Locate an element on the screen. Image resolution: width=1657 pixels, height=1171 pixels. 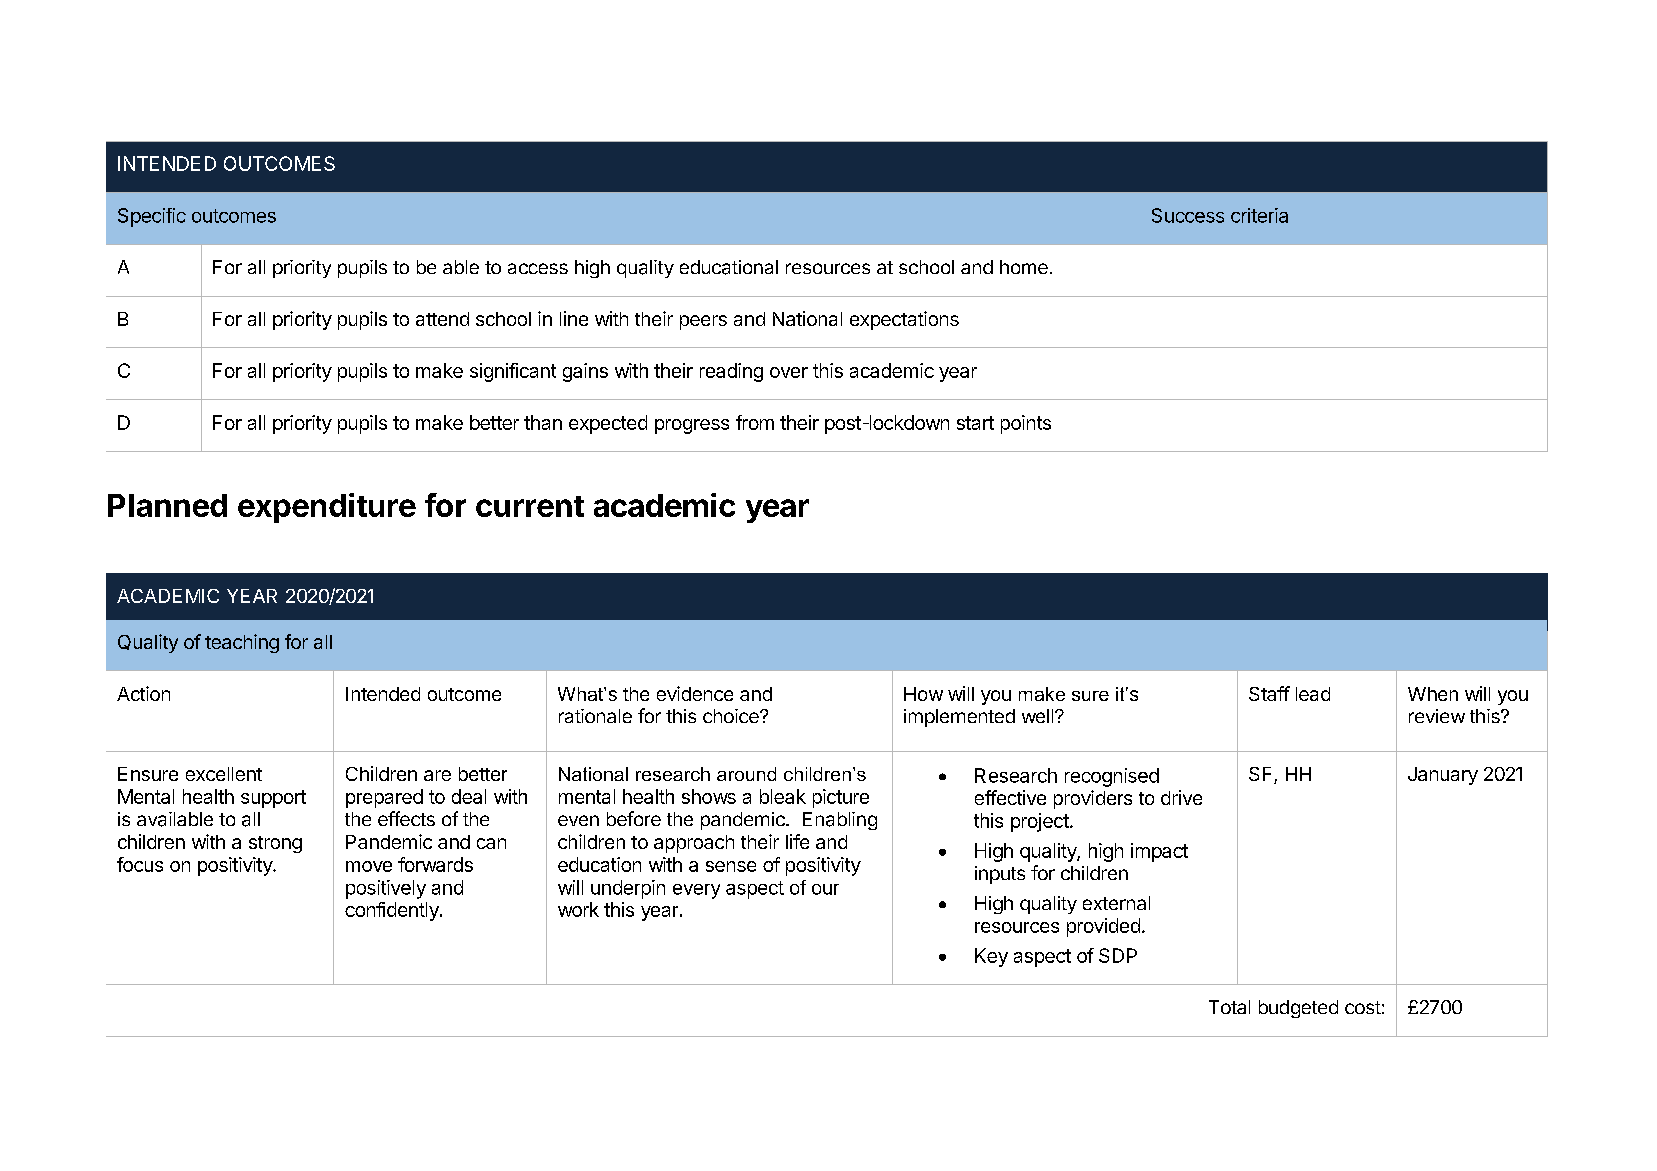
life is located at coordinates (797, 841).
